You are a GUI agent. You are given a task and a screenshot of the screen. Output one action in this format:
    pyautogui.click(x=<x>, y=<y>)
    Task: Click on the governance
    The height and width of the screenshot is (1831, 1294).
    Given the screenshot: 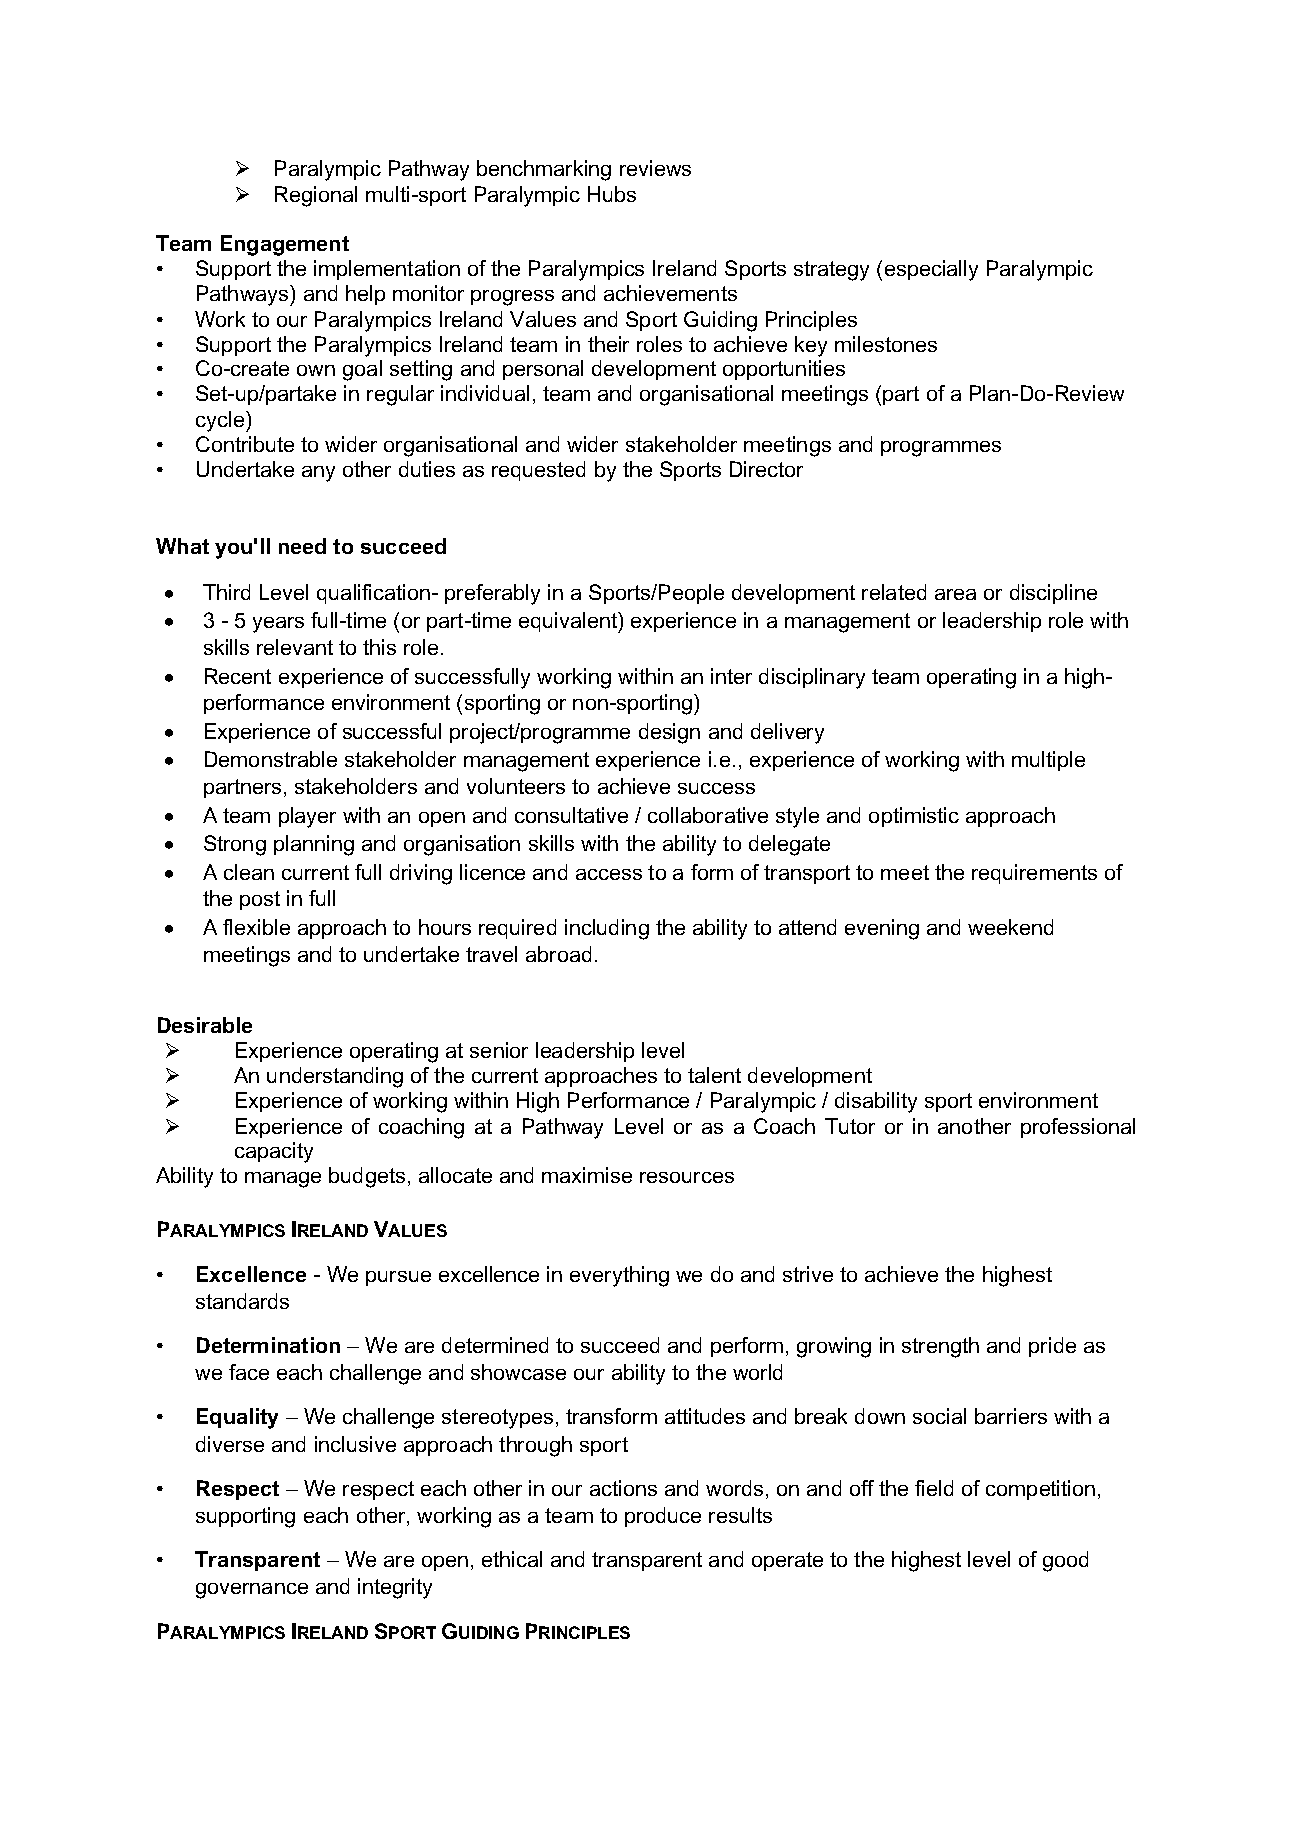 What is the action you would take?
    pyautogui.click(x=252, y=1591)
